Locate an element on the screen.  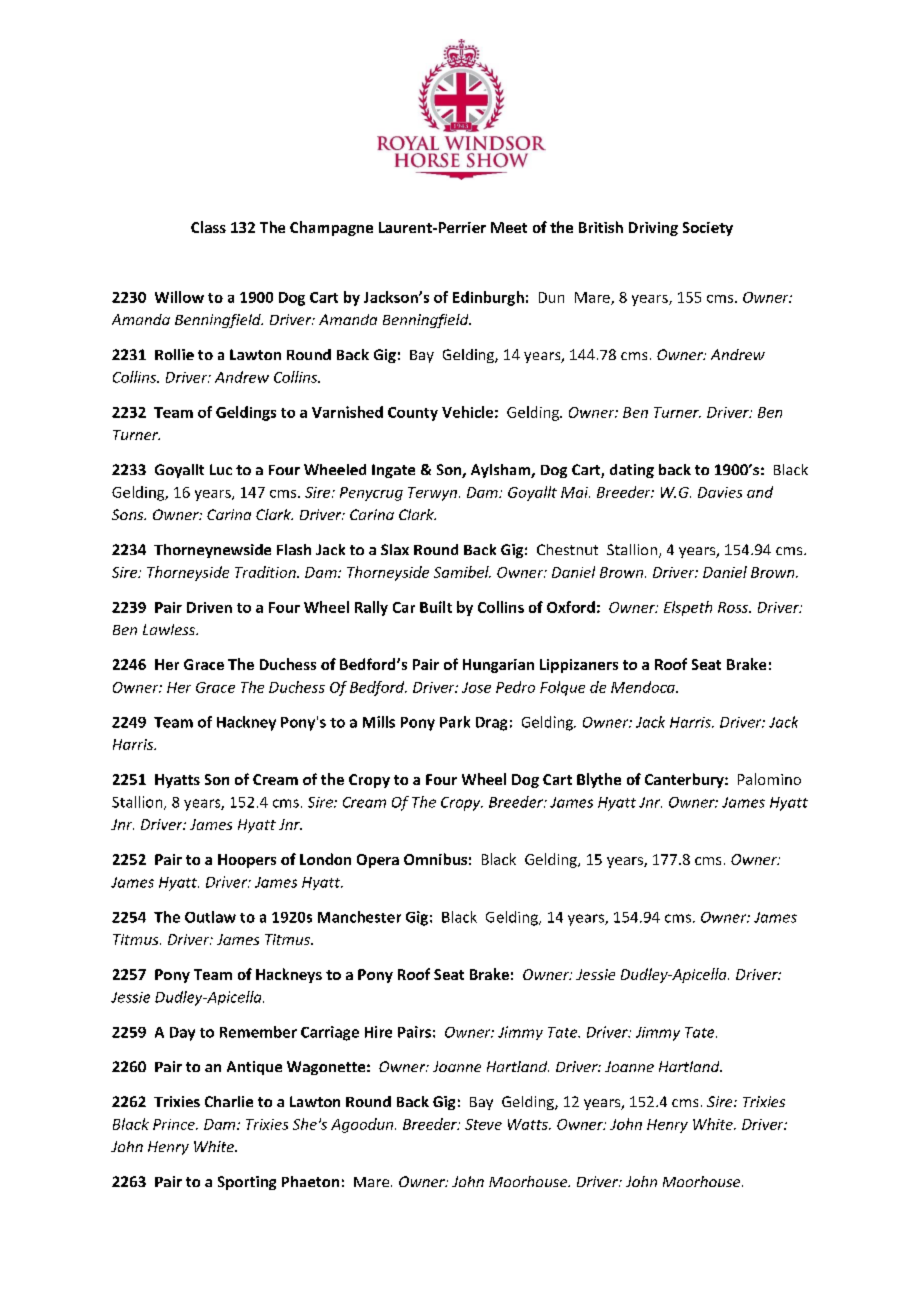
Lawless is located at coordinates (170, 629).
